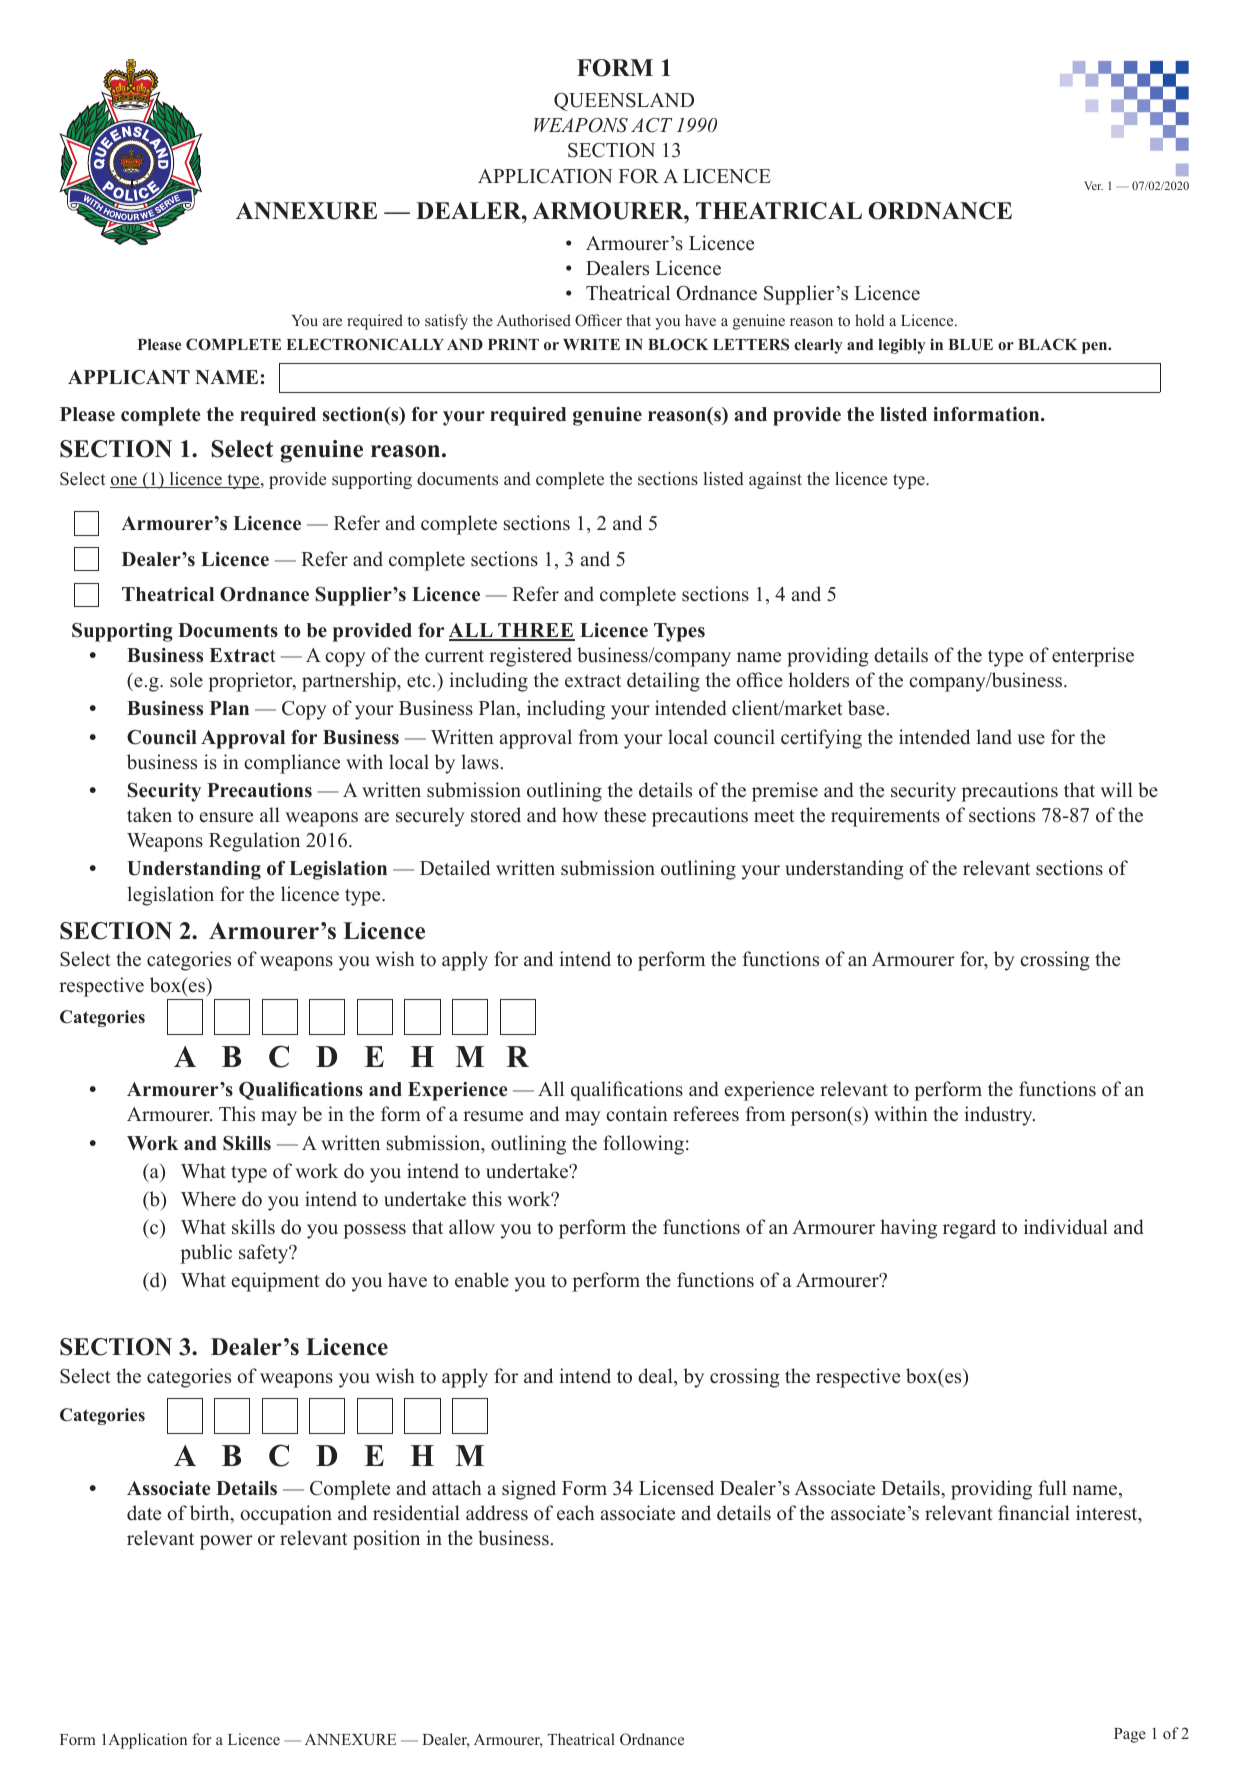 Image resolution: width=1249 pixels, height=1766 pixels. Describe the element at coordinates (1093, 185) in the image. I see `Ver` at that location.
